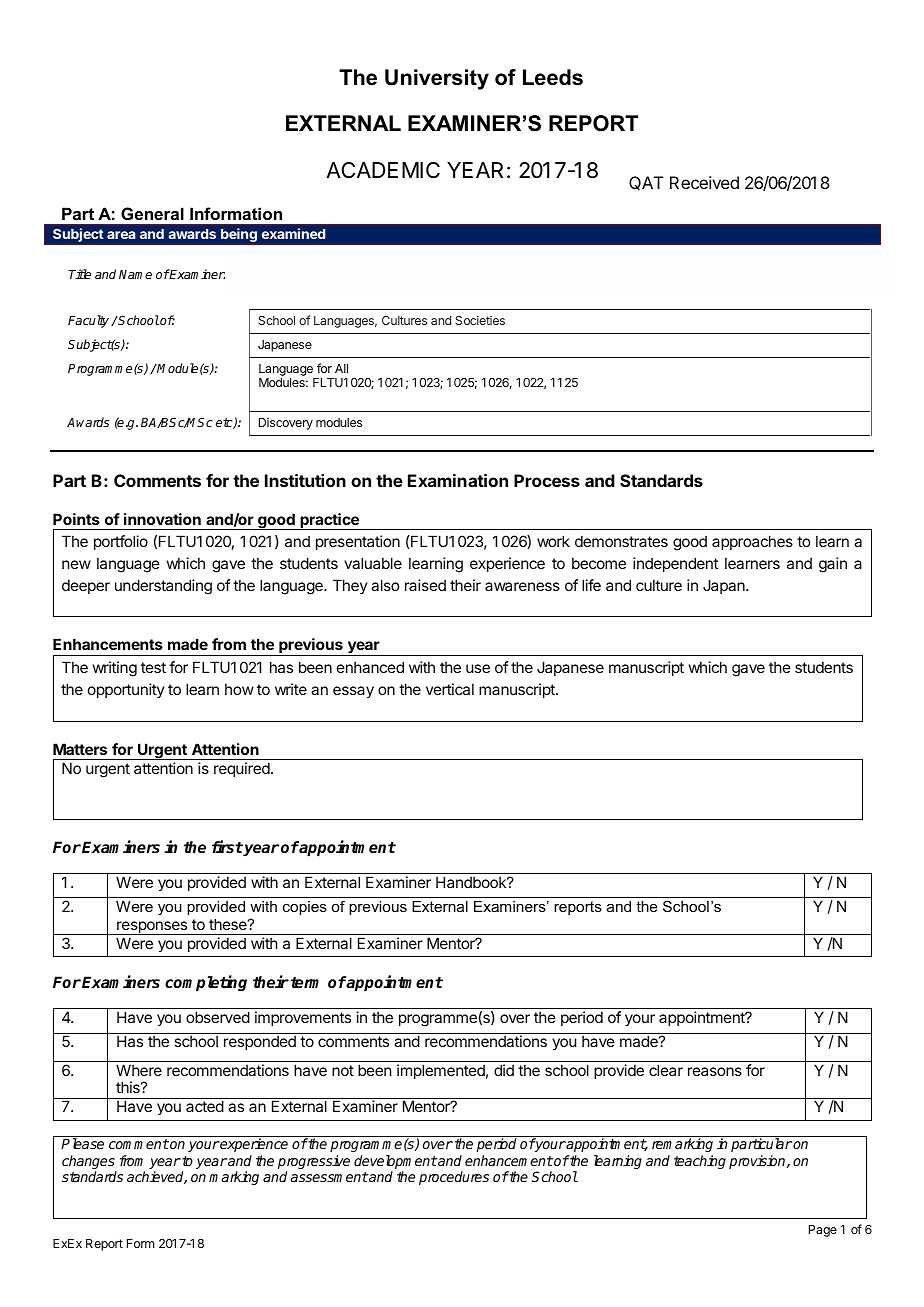  Describe the element at coordinates (478, 668) in the page. I see `use` at that location.
